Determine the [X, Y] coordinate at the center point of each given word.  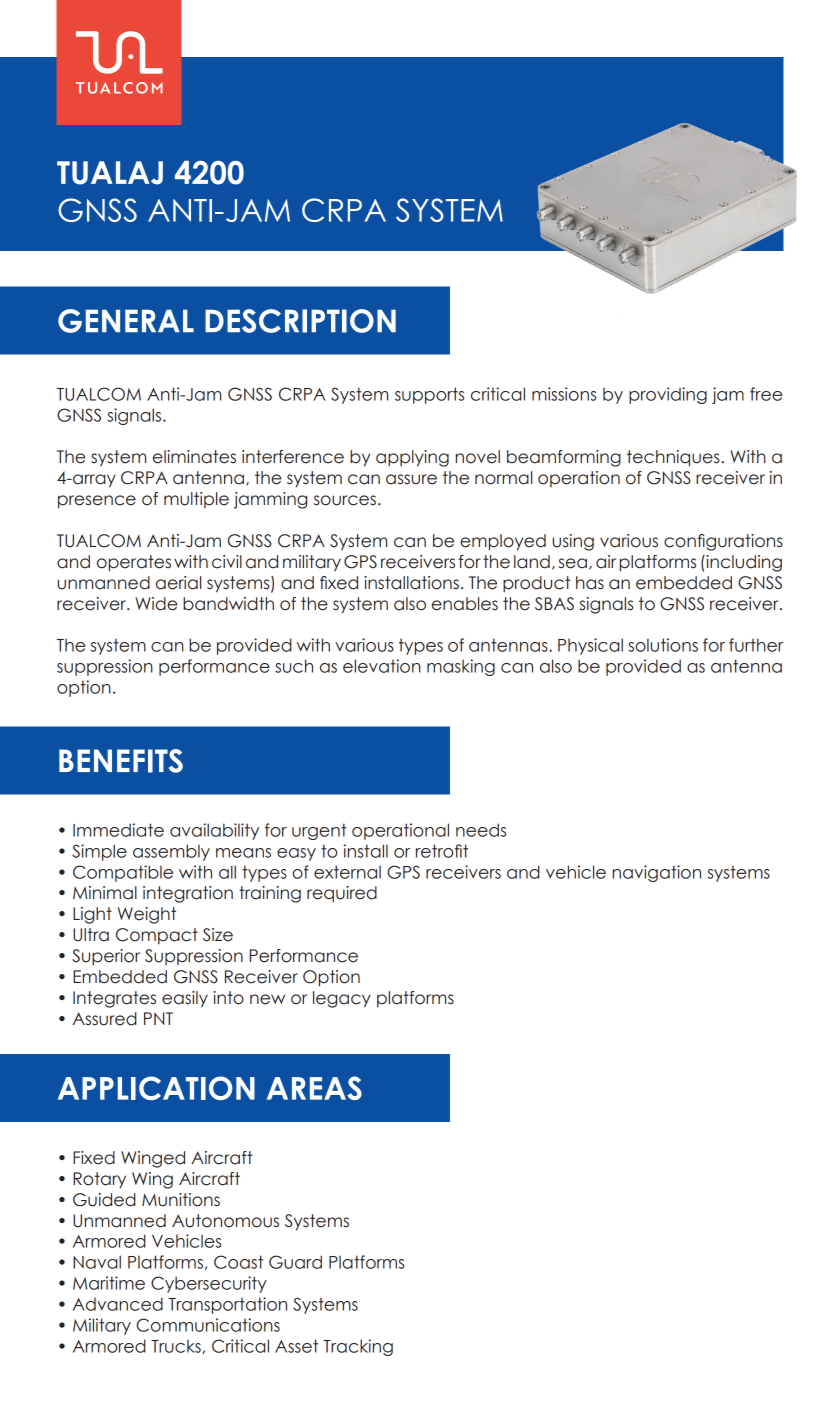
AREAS [314, 1088]
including [743, 563]
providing [668, 395]
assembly [171, 852]
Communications [208, 1325]
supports [429, 395]
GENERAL [126, 321]
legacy [342, 999]
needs [481, 830]
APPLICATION [156, 1088]
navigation [657, 873]
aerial [178, 583]
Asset [296, 1346]
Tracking [358, 1347]
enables [465, 604]
